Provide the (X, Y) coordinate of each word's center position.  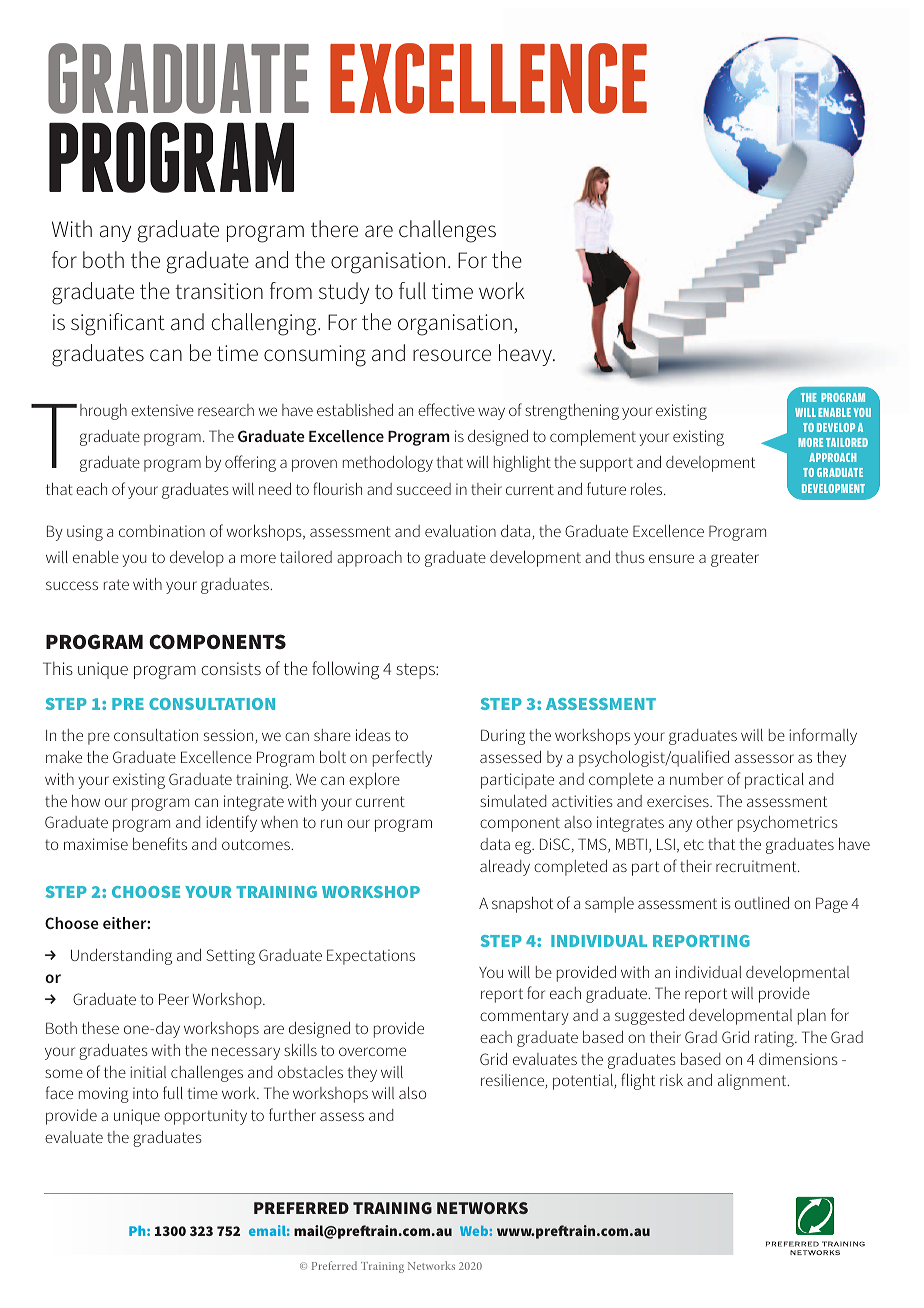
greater (735, 559)
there (334, 229)
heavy (527, 355)
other (714, 822)
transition (219, 291)
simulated (513, 801)
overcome (372, 1051)
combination (162, 531)
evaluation (460, 531)
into (145, 1093)
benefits (160, 843)
